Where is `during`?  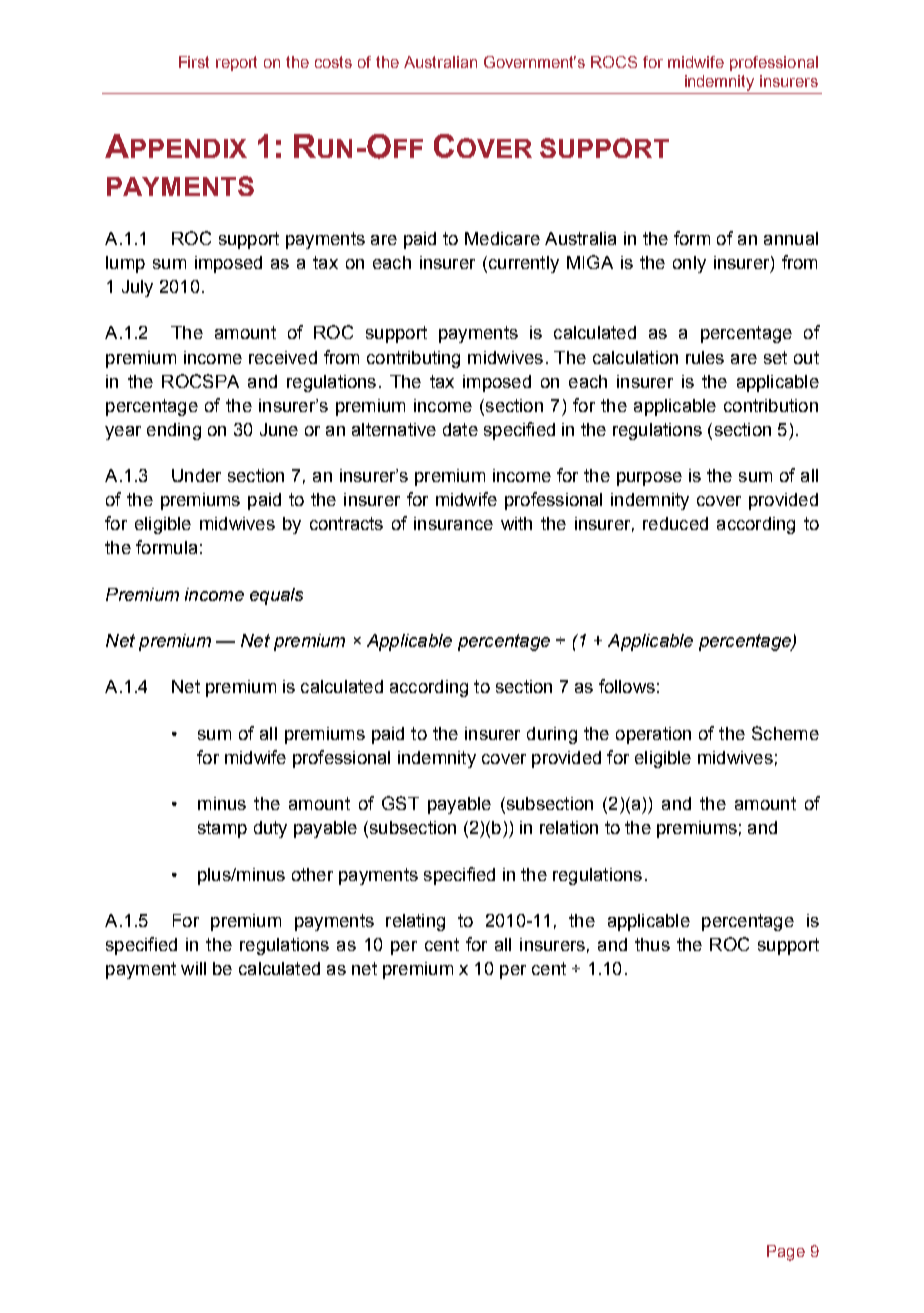
during is located at coordinates (552, 735).
